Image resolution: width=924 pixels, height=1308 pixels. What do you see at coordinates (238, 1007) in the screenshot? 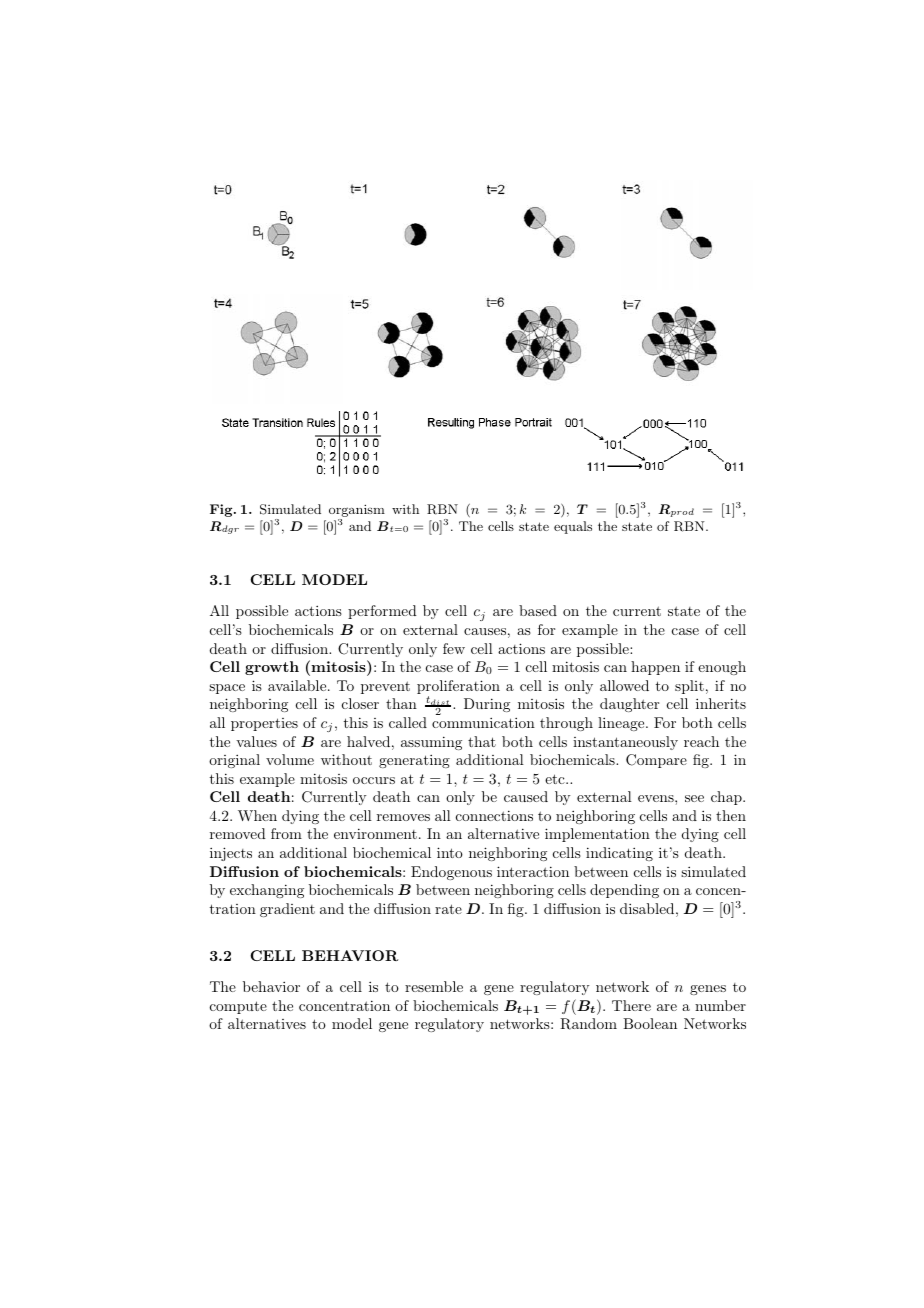
I see `compute` at bounding box center [238, 1007].
